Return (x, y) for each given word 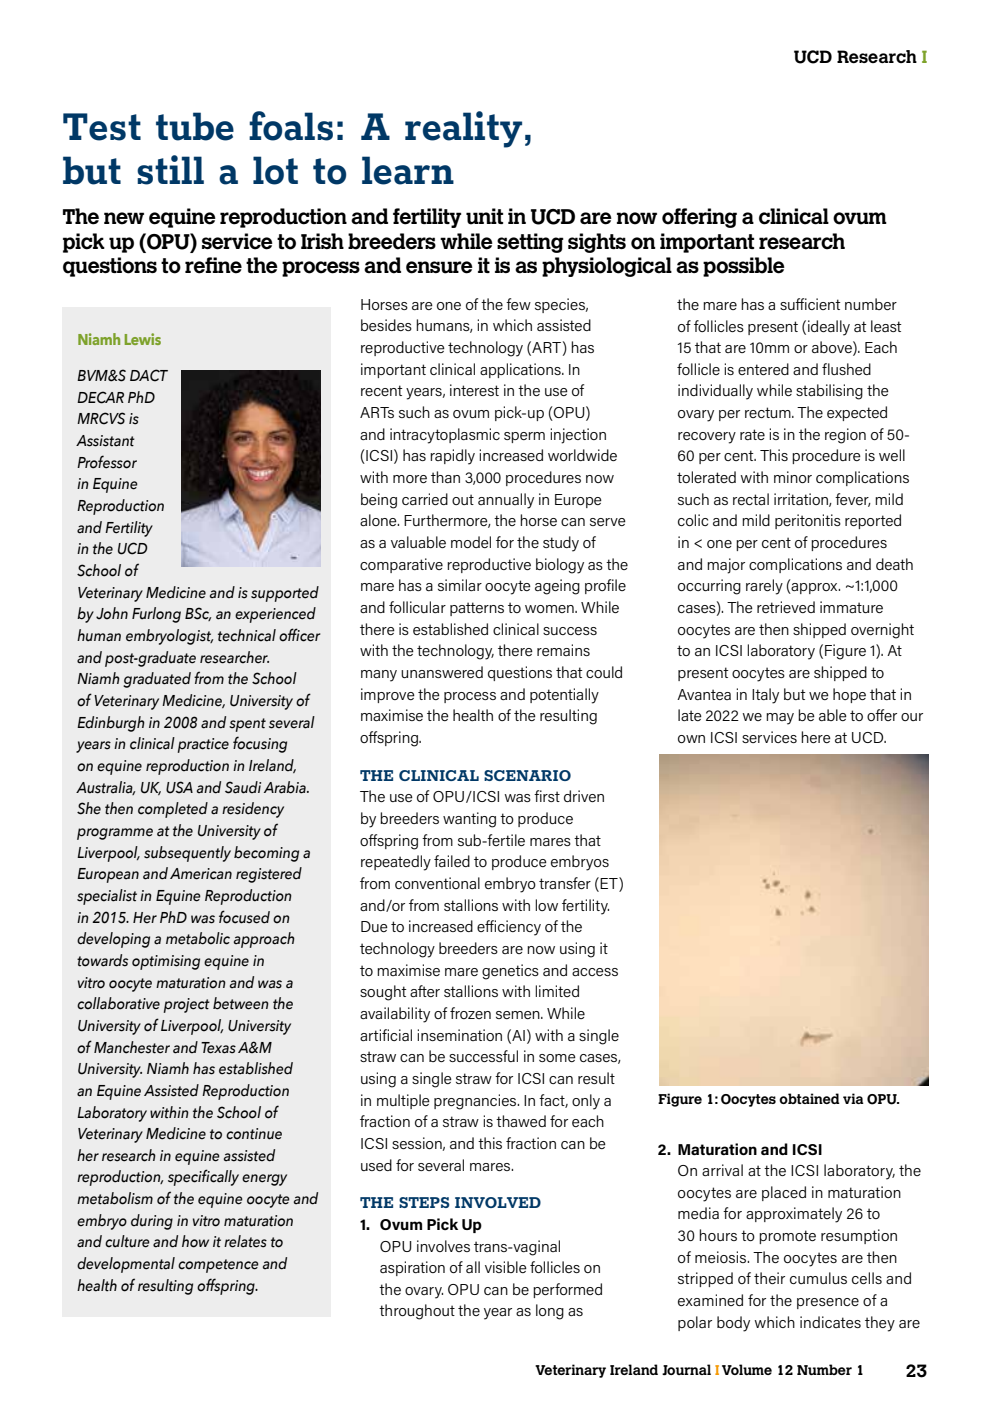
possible (744, 267)
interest (474, 390)
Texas (218, 1048)
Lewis (143, 339)
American (201, 874)
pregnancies (476, 1102)
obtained (809, 1098)
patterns (477, 609)
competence (218, 1266)
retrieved (786, 607)
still (170, 170)
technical (247, 635)
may (780, 719)
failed (452, 861)
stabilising (829, 392)
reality (463, 129)
